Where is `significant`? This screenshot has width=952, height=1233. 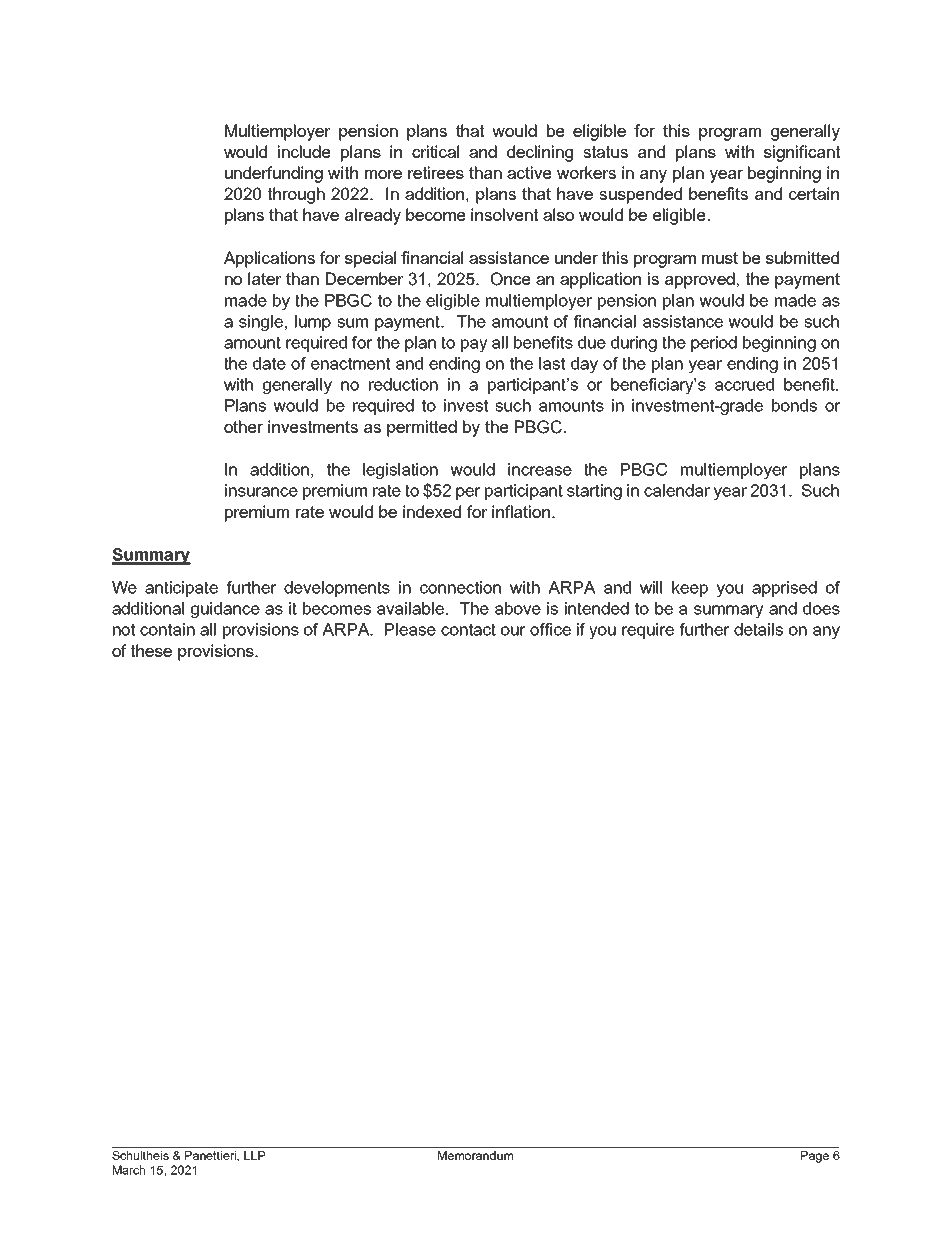 significant is located at coordinates (802, 153).
